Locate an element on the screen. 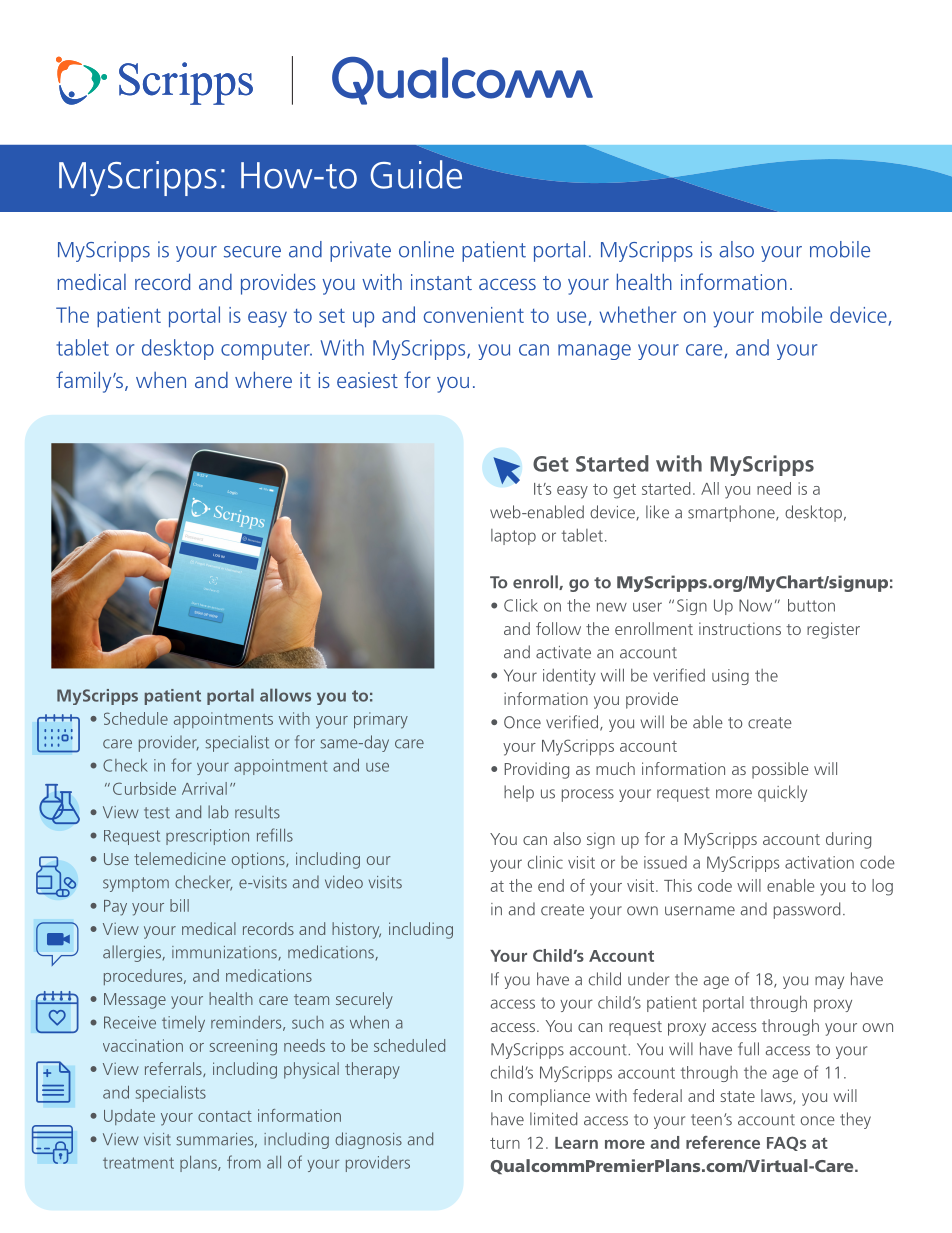 This screenshot has width=952, height=1233. Guide is located at coordinates (417, 173).
